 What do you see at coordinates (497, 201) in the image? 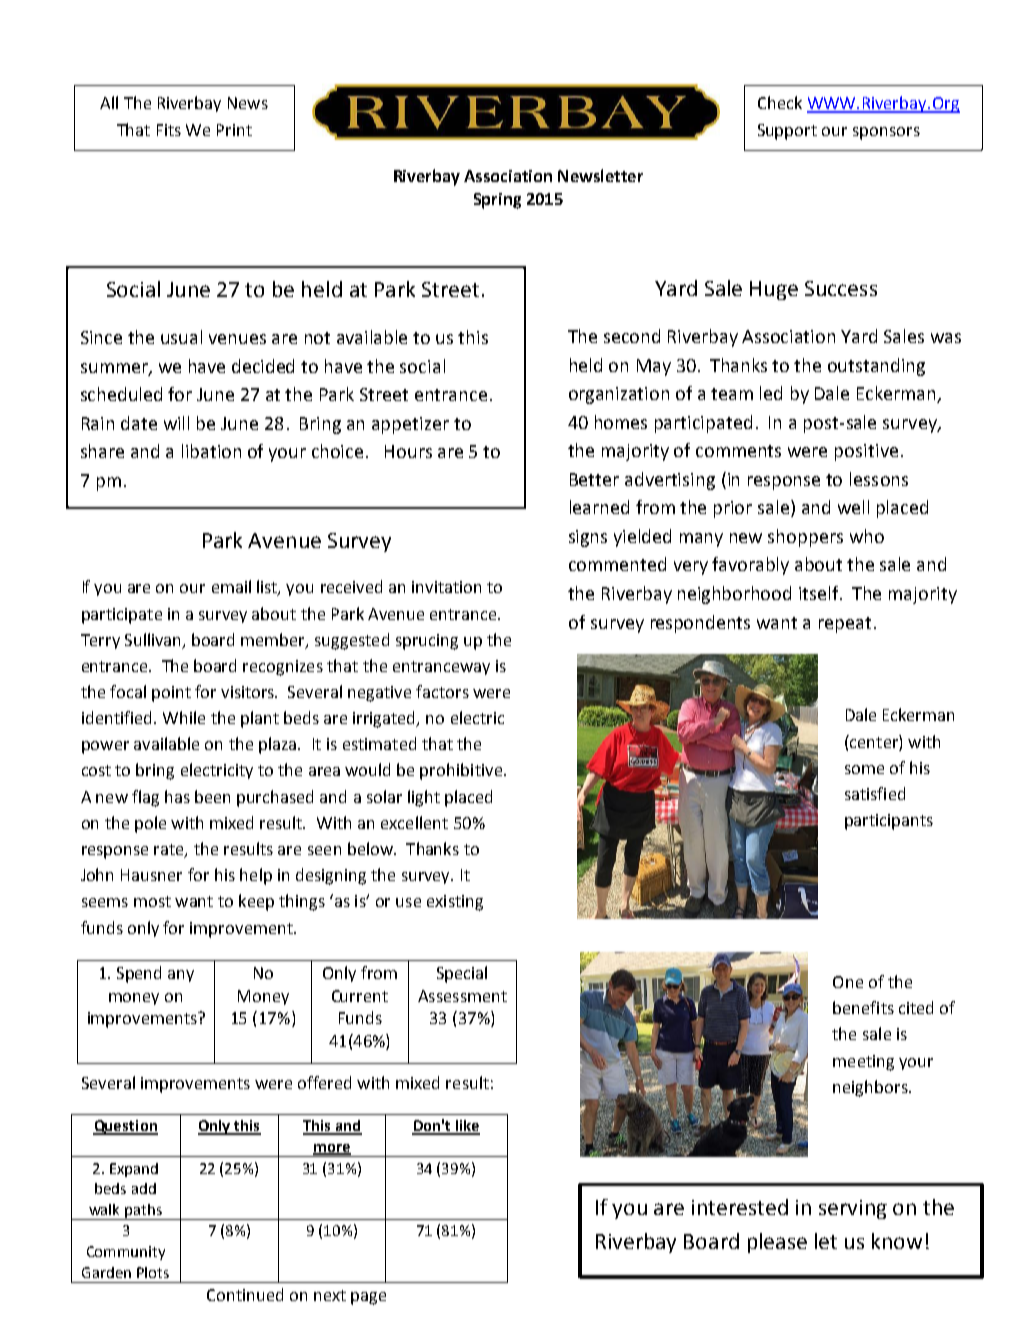
I see `Spring` at bounding box center [497, 201].
